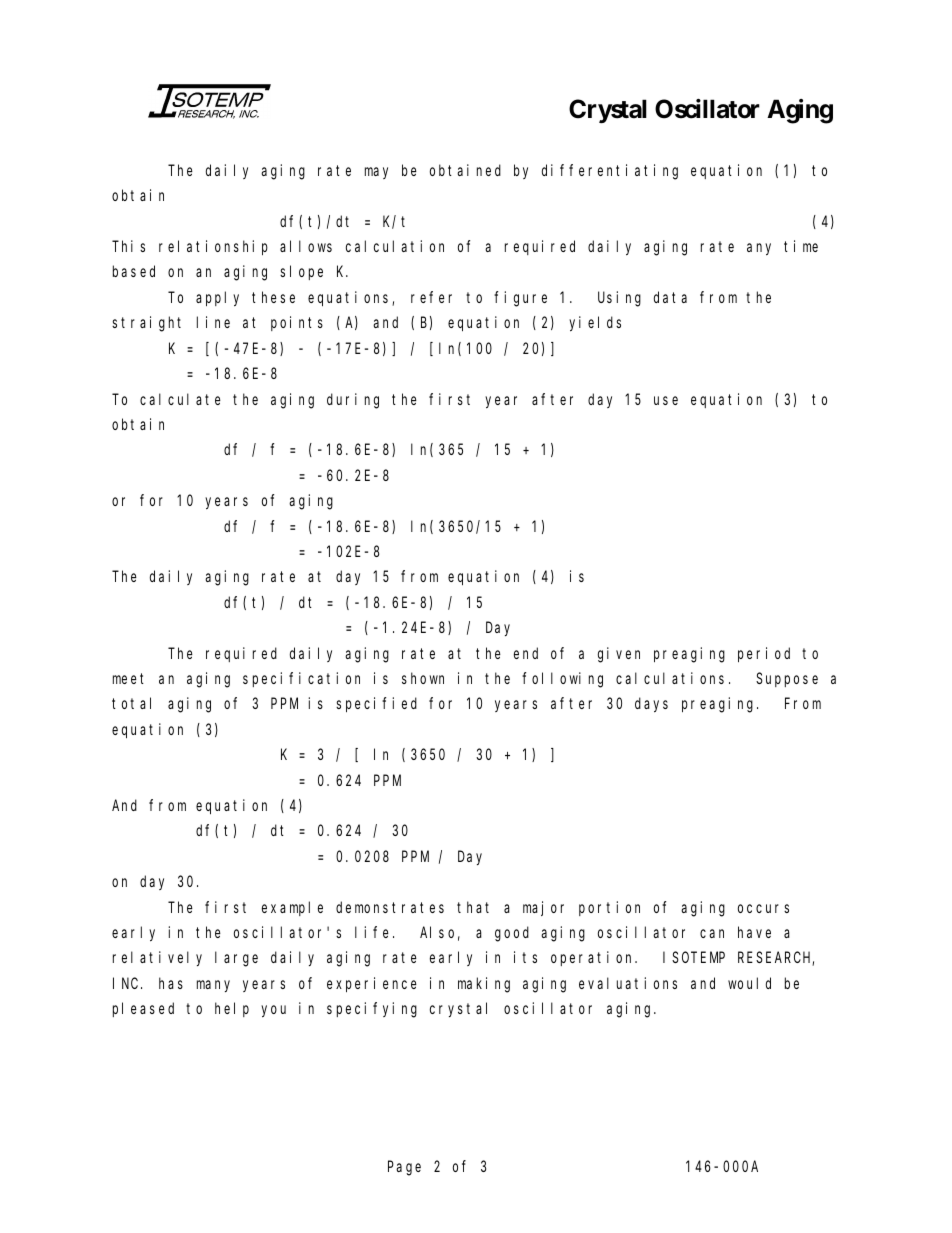 This page has width=952, height=1233. Describe the element at coordinates (376, 173) in the page. I see `may` at that location.
